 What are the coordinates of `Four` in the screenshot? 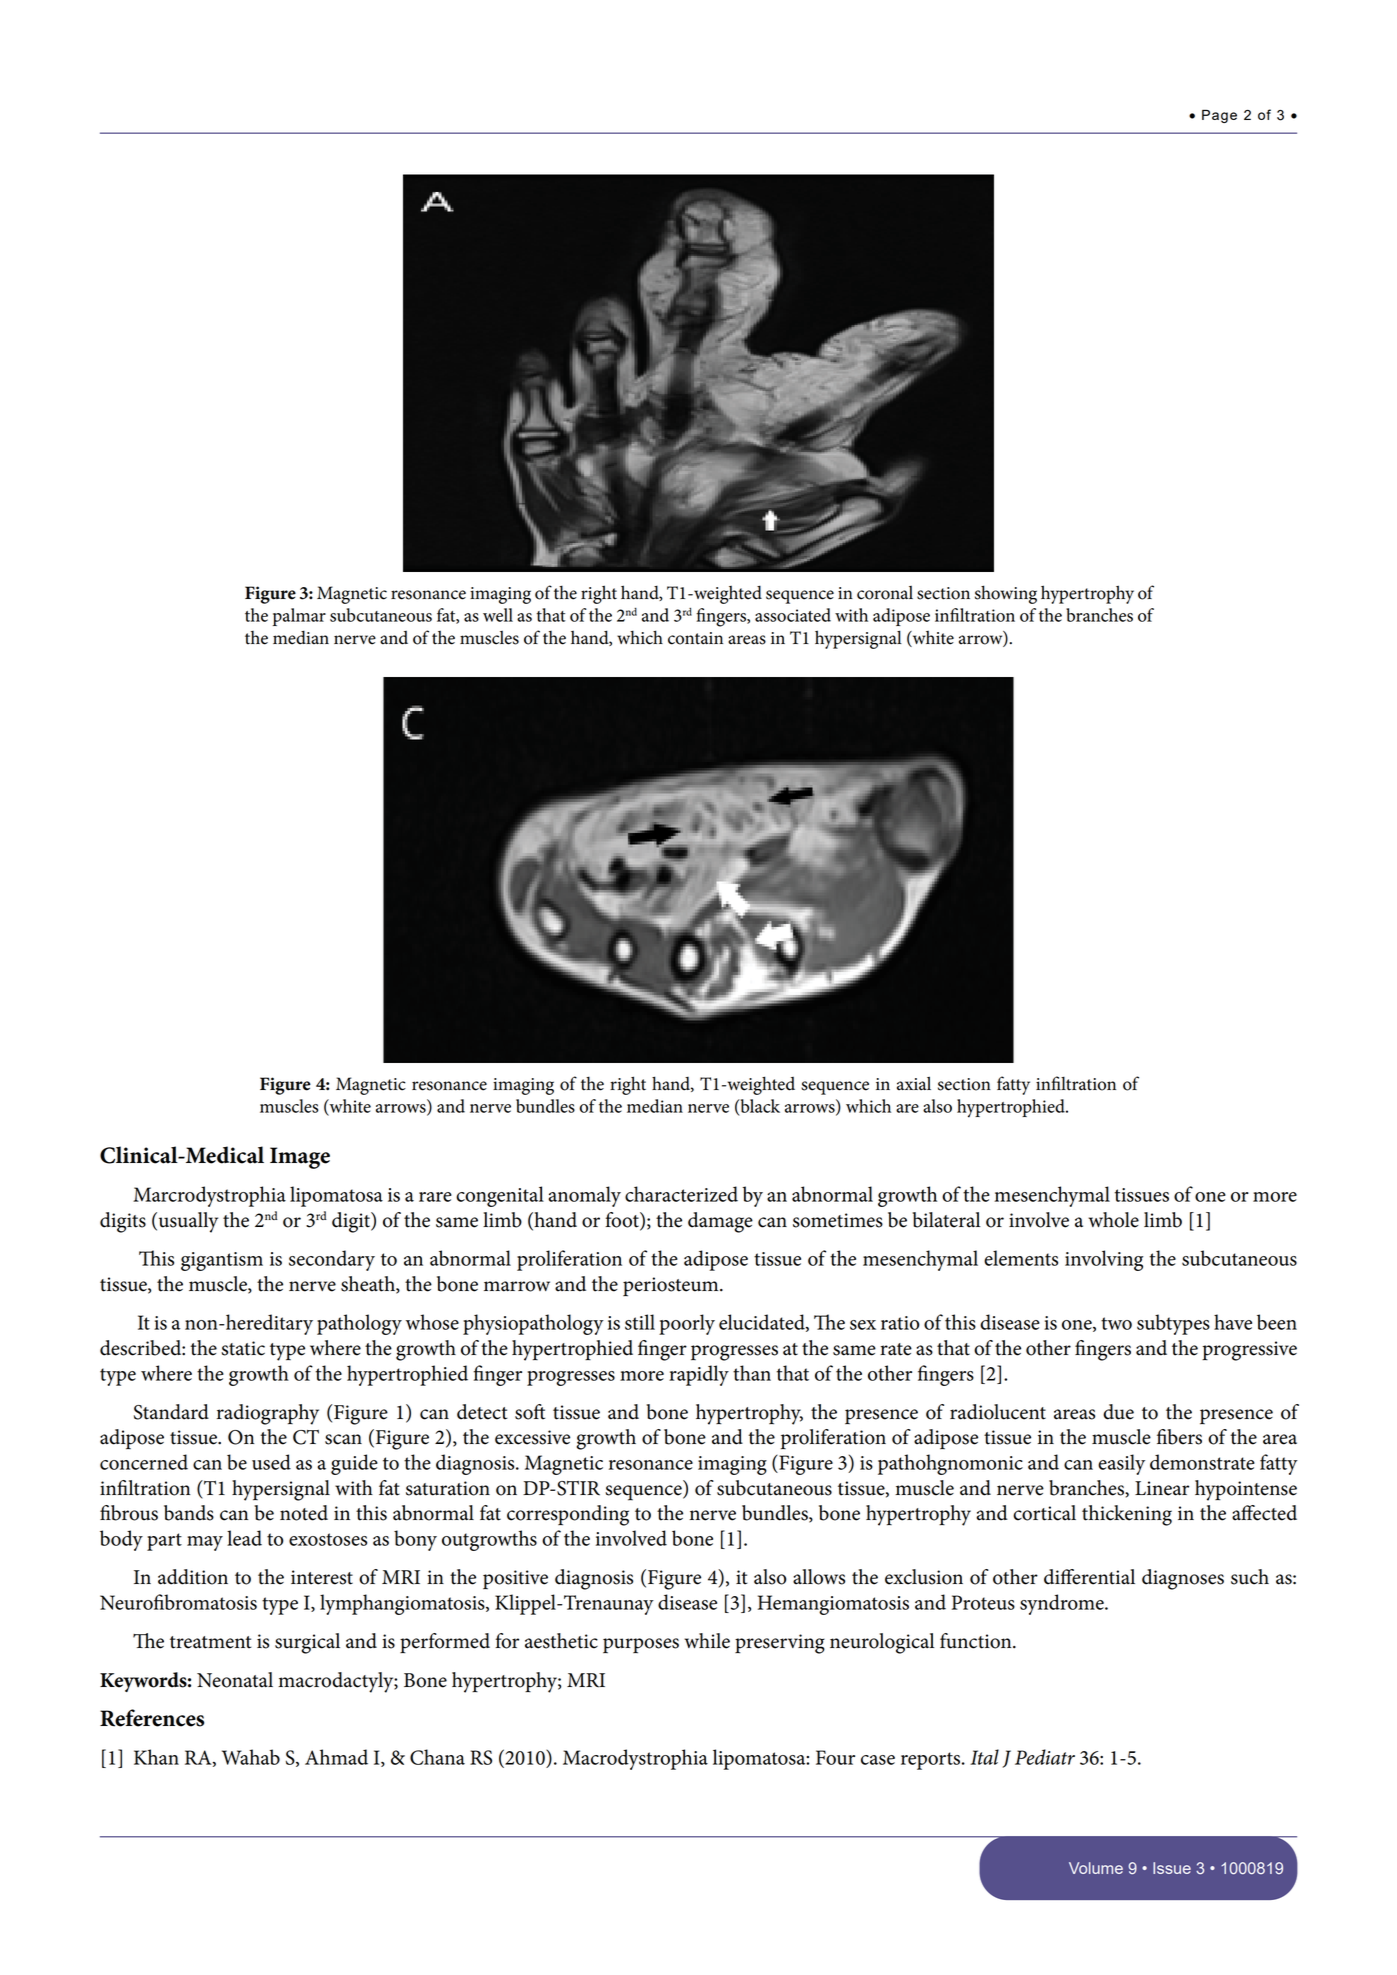 It's located at (835, 1757).
